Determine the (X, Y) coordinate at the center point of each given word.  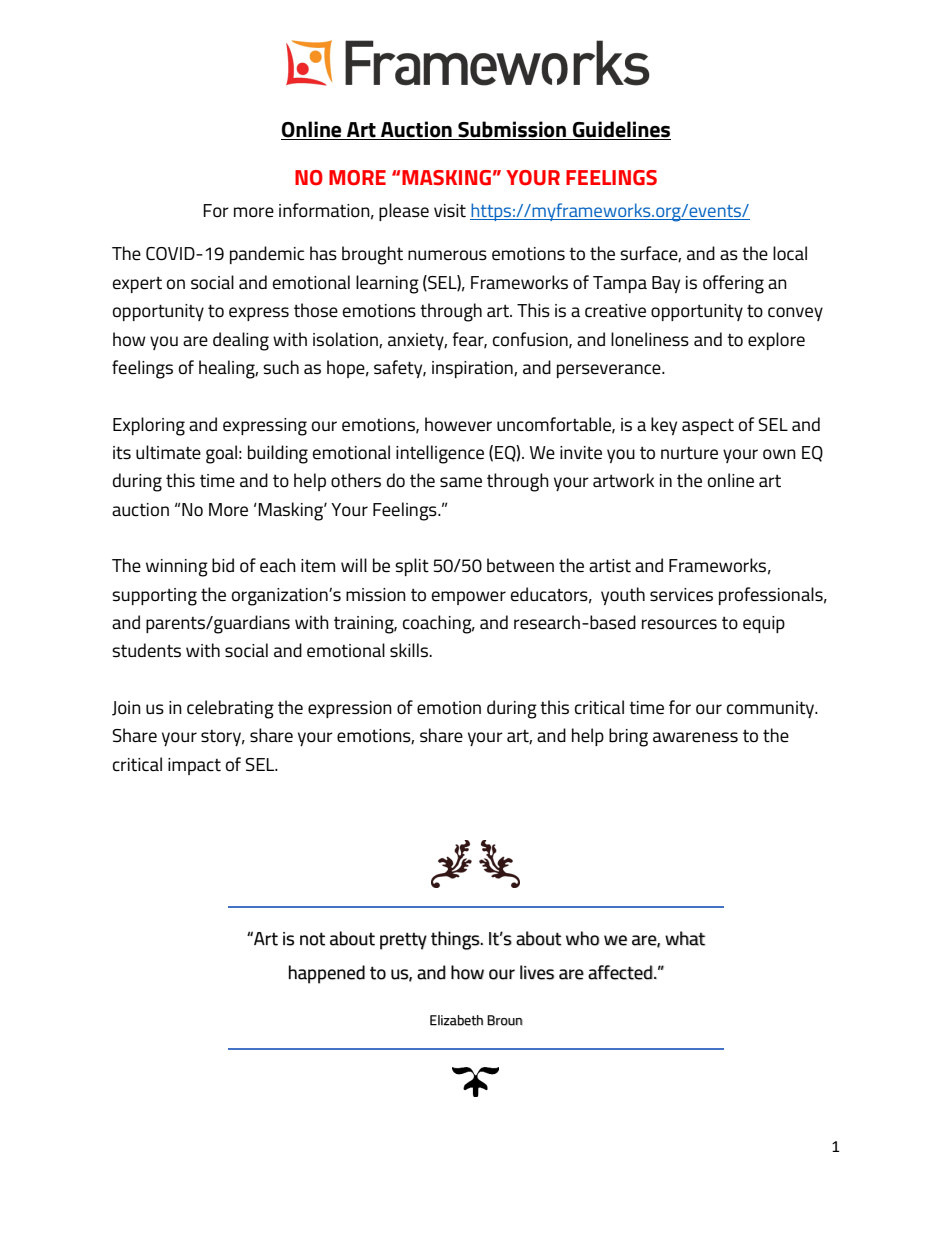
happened (327, 974)
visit (450, 211)
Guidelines (621, 129)
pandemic (267, 255)
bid (223, 565)
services (681, 595)
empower (469, 598)
